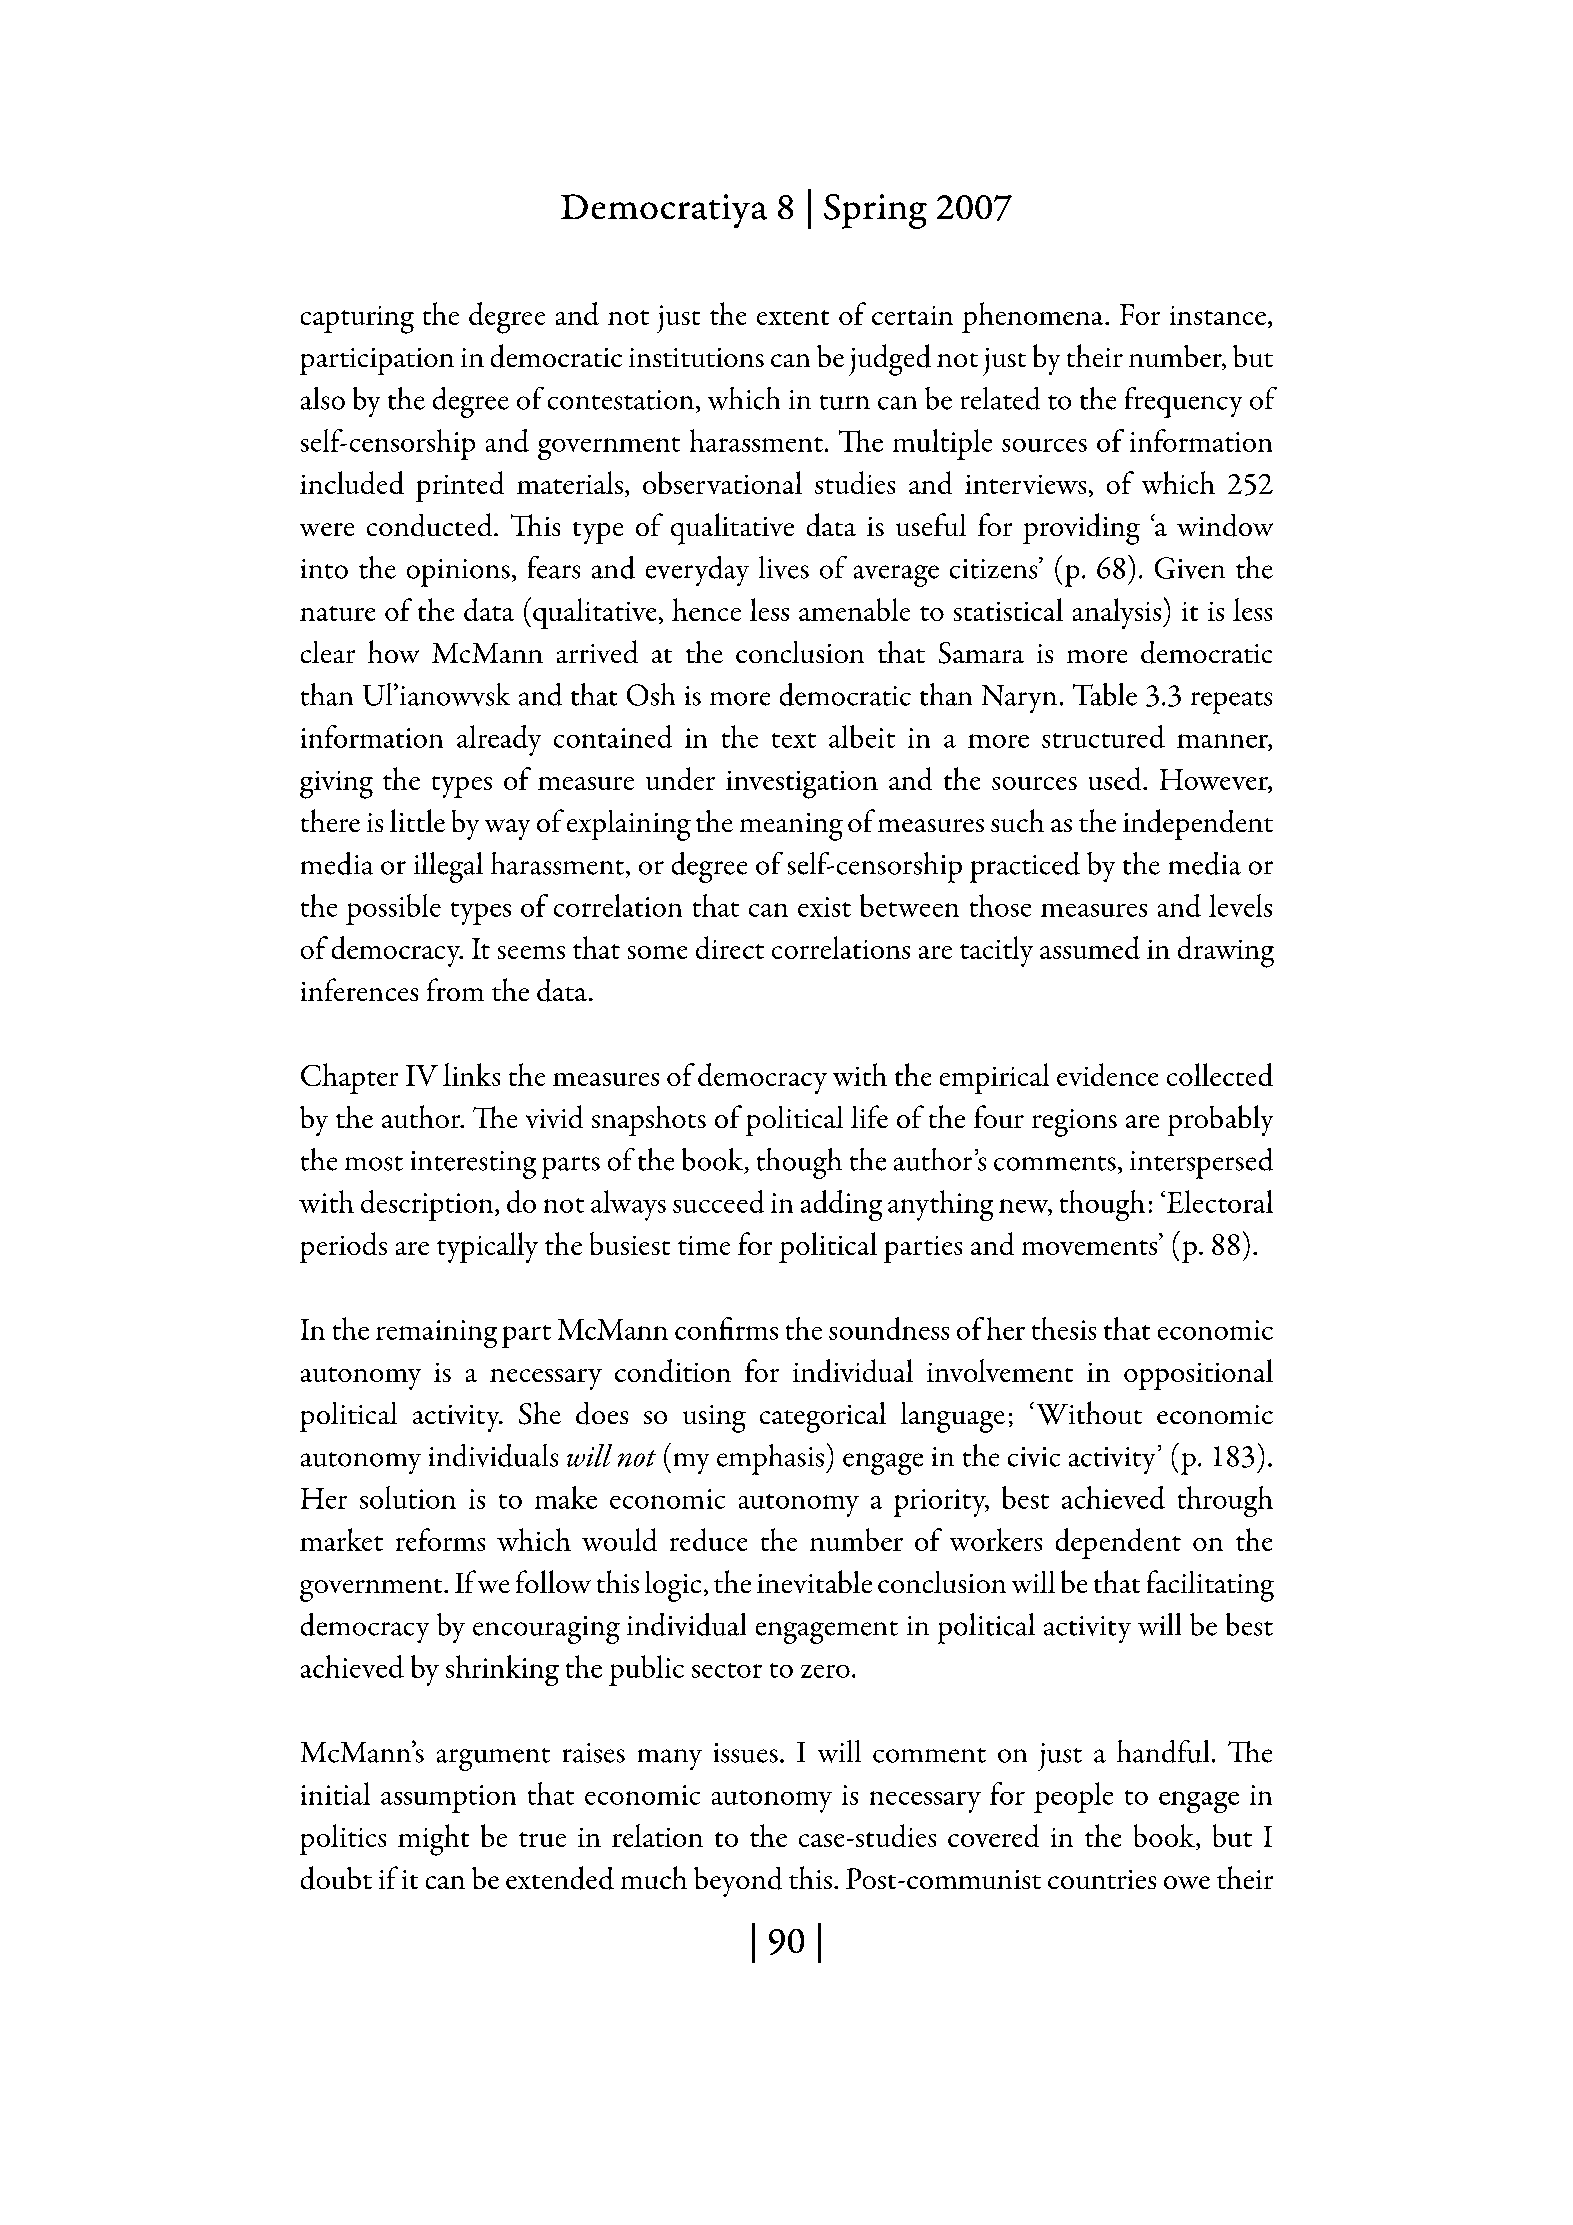  What do you see at coordinates (428, 1205) in the screenshot?
I see `description` at bounding box center [428, 1205].
